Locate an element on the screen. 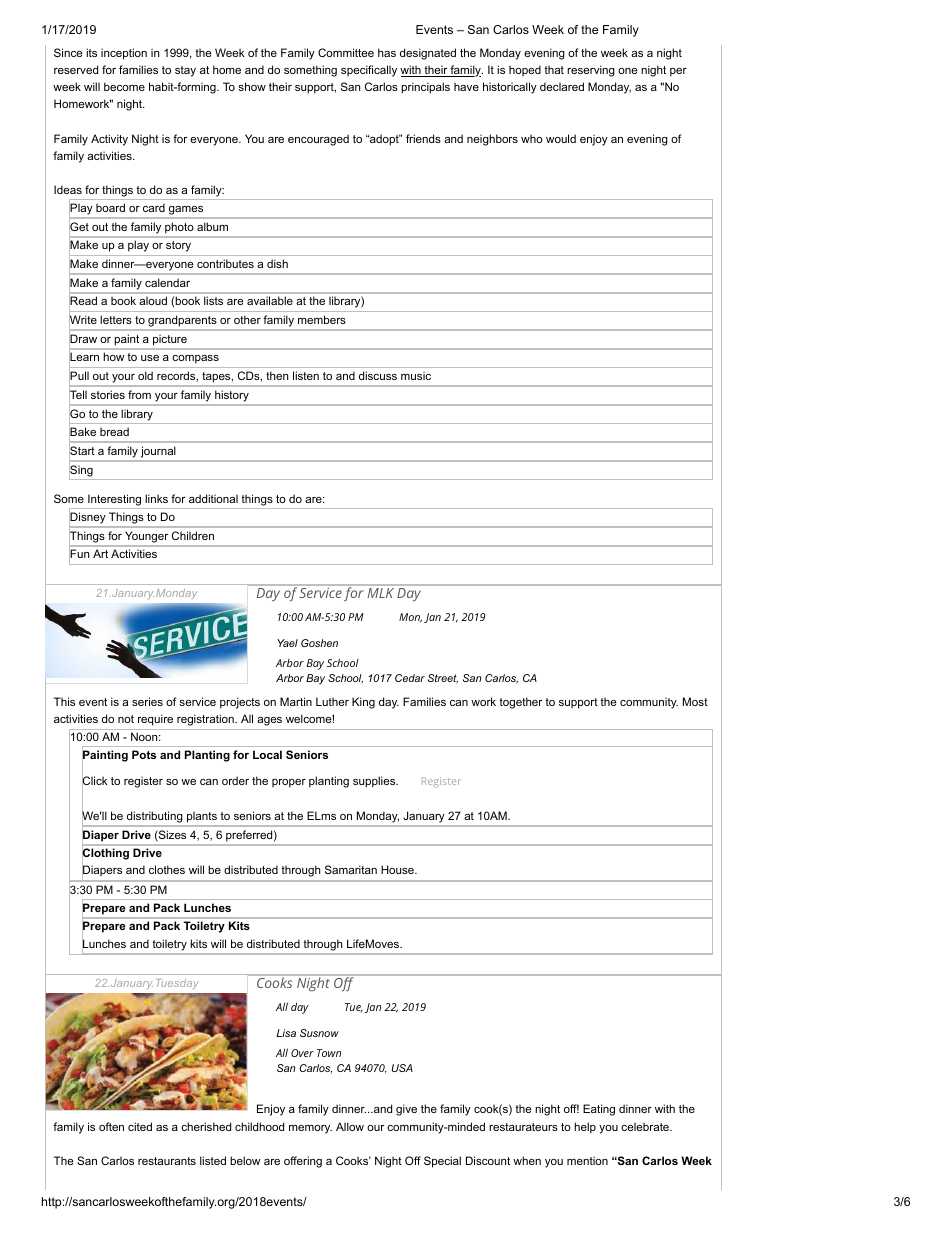 This screenshot has height=1233, width=952. Most is located at coordinates (695, 701).
